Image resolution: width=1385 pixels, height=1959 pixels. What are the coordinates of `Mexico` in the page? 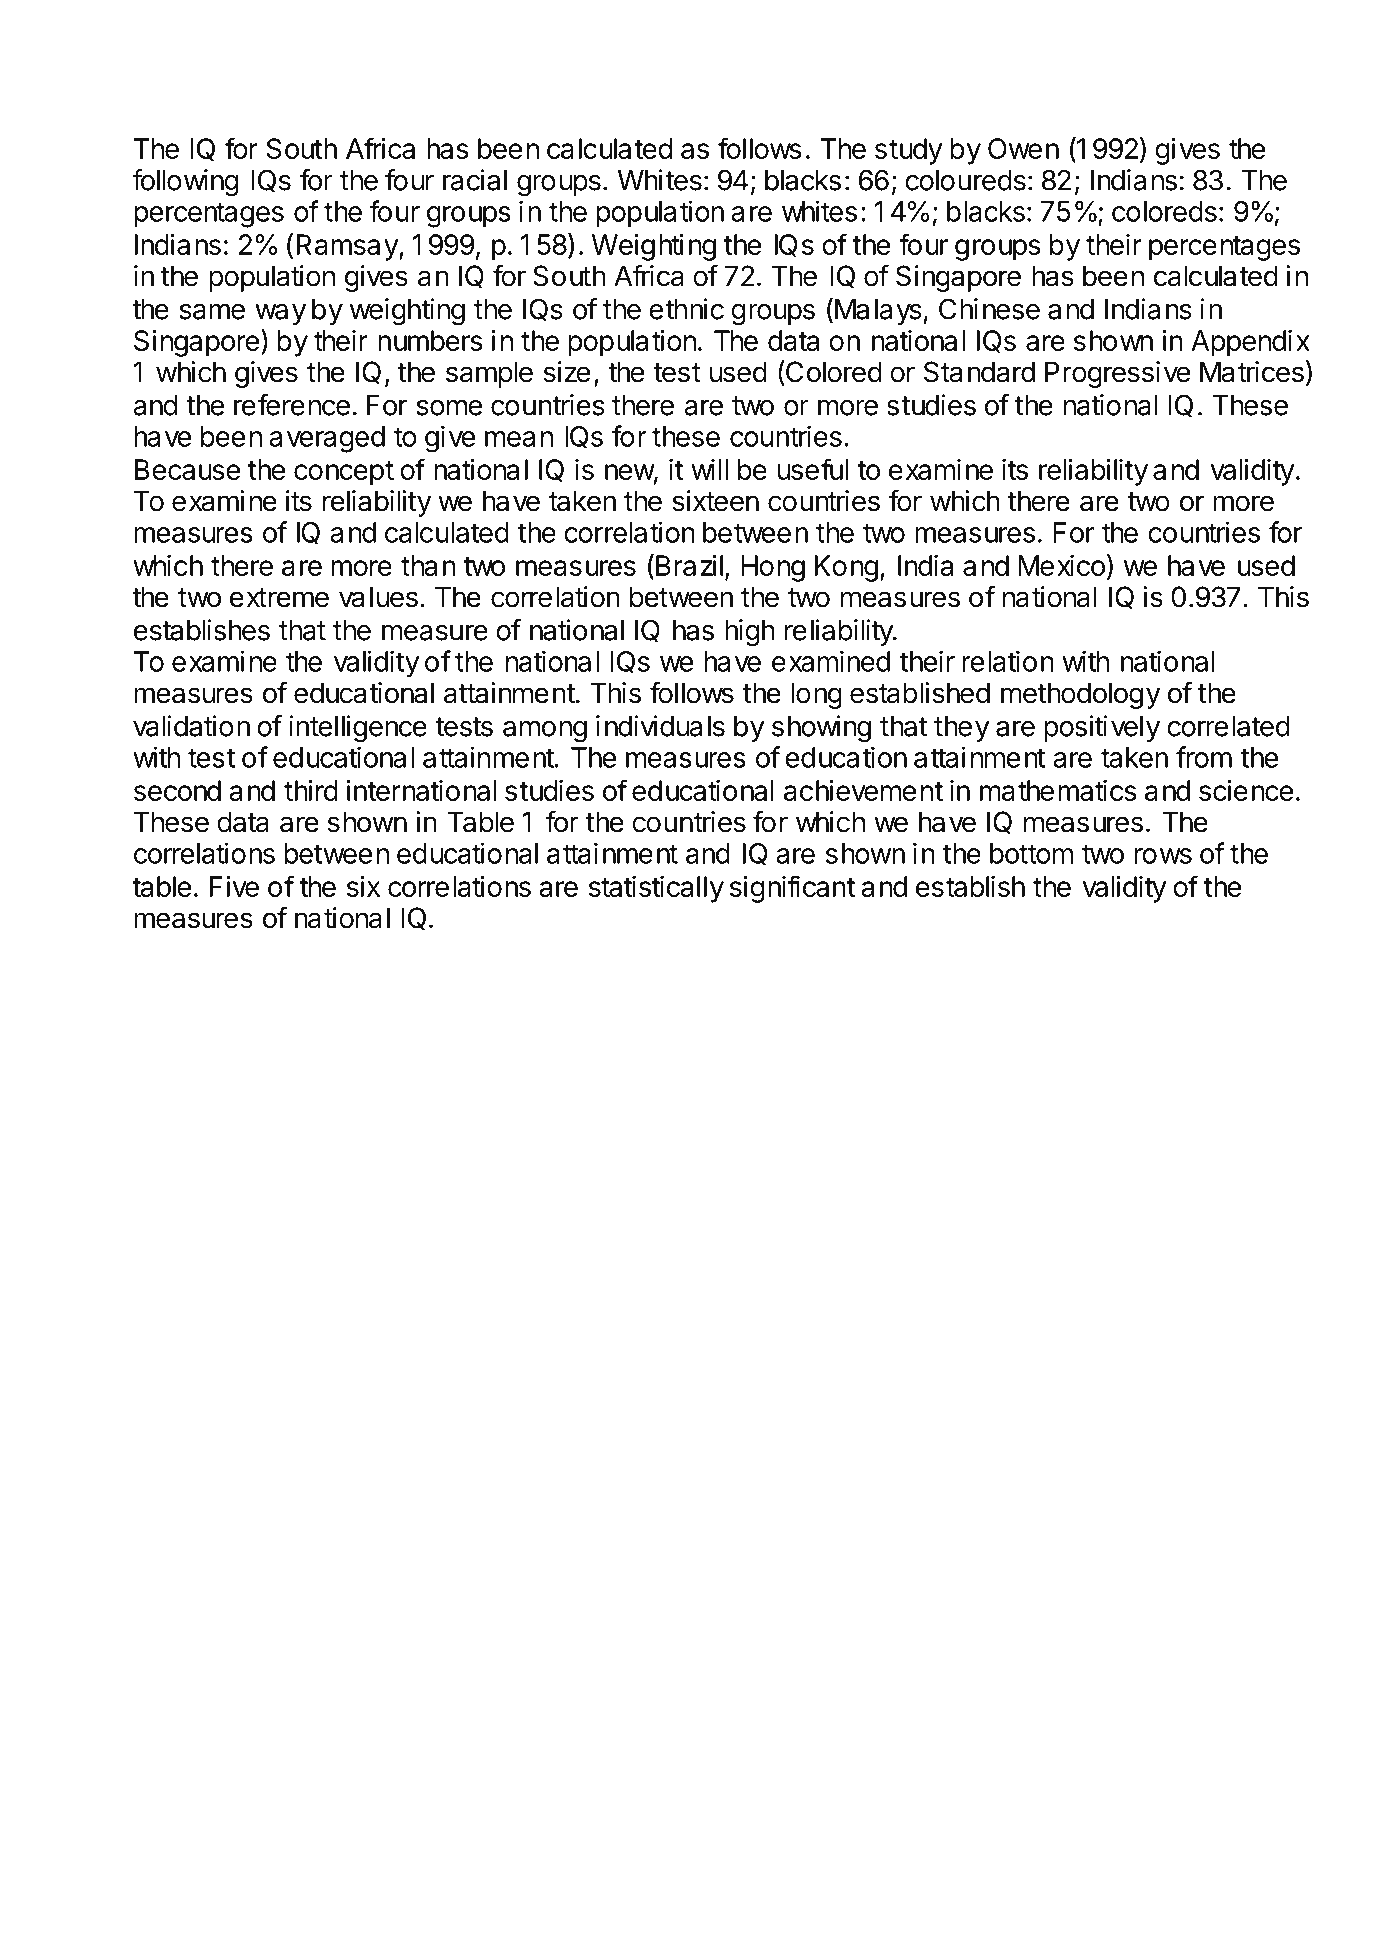 It's located at (1061, 565).
